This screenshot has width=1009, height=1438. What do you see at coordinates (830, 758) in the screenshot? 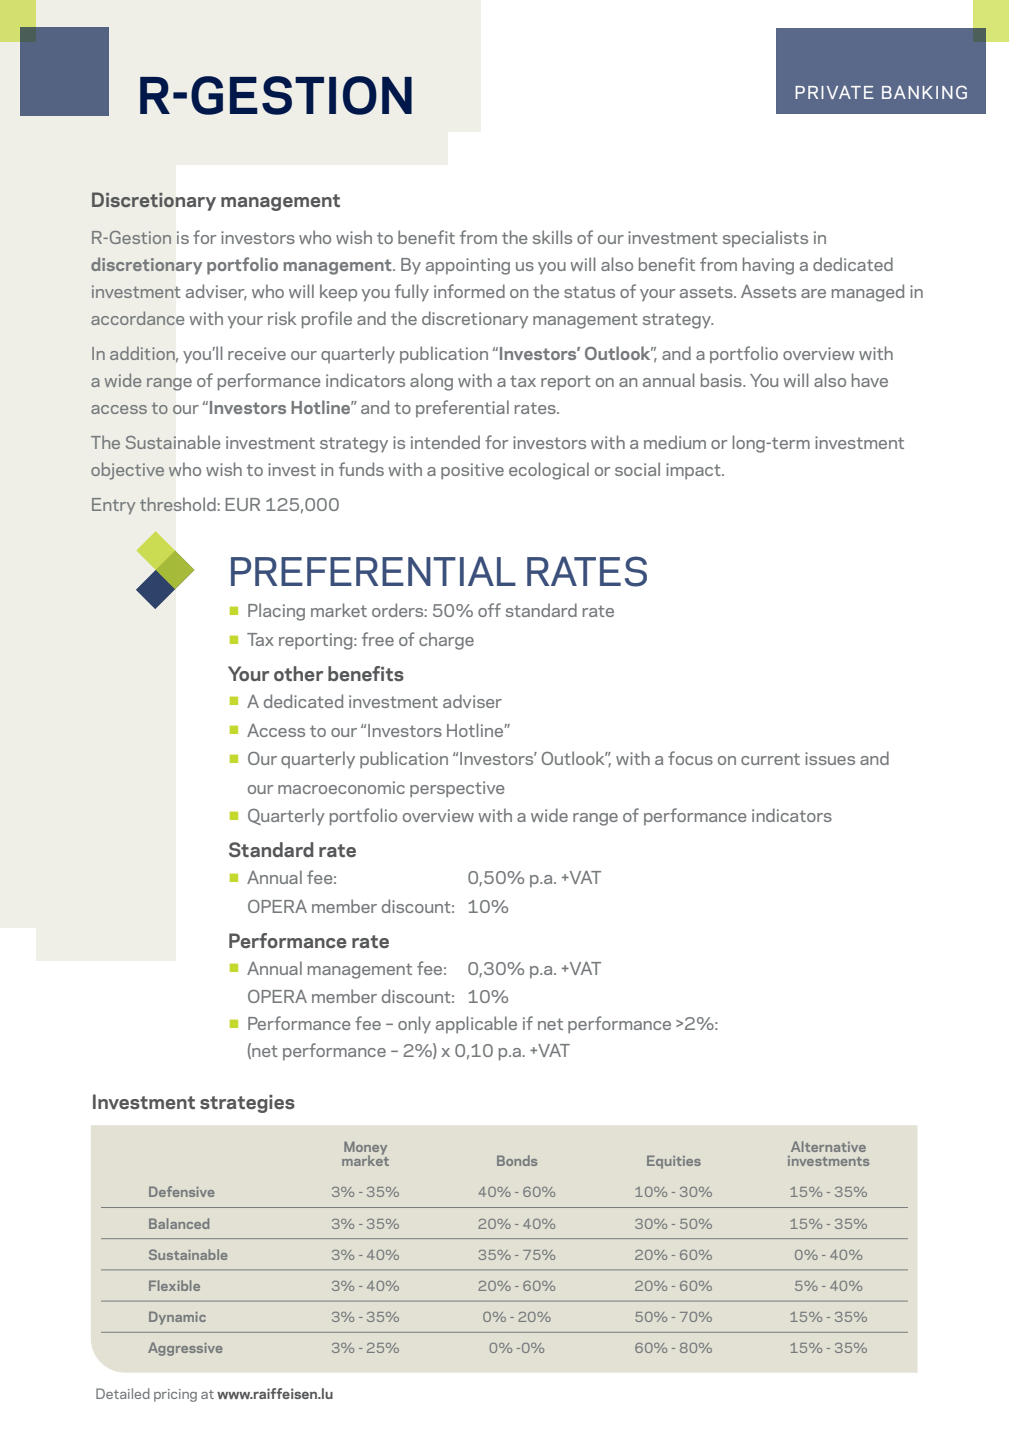
I see `issues` at bounding box center [830, 758].
